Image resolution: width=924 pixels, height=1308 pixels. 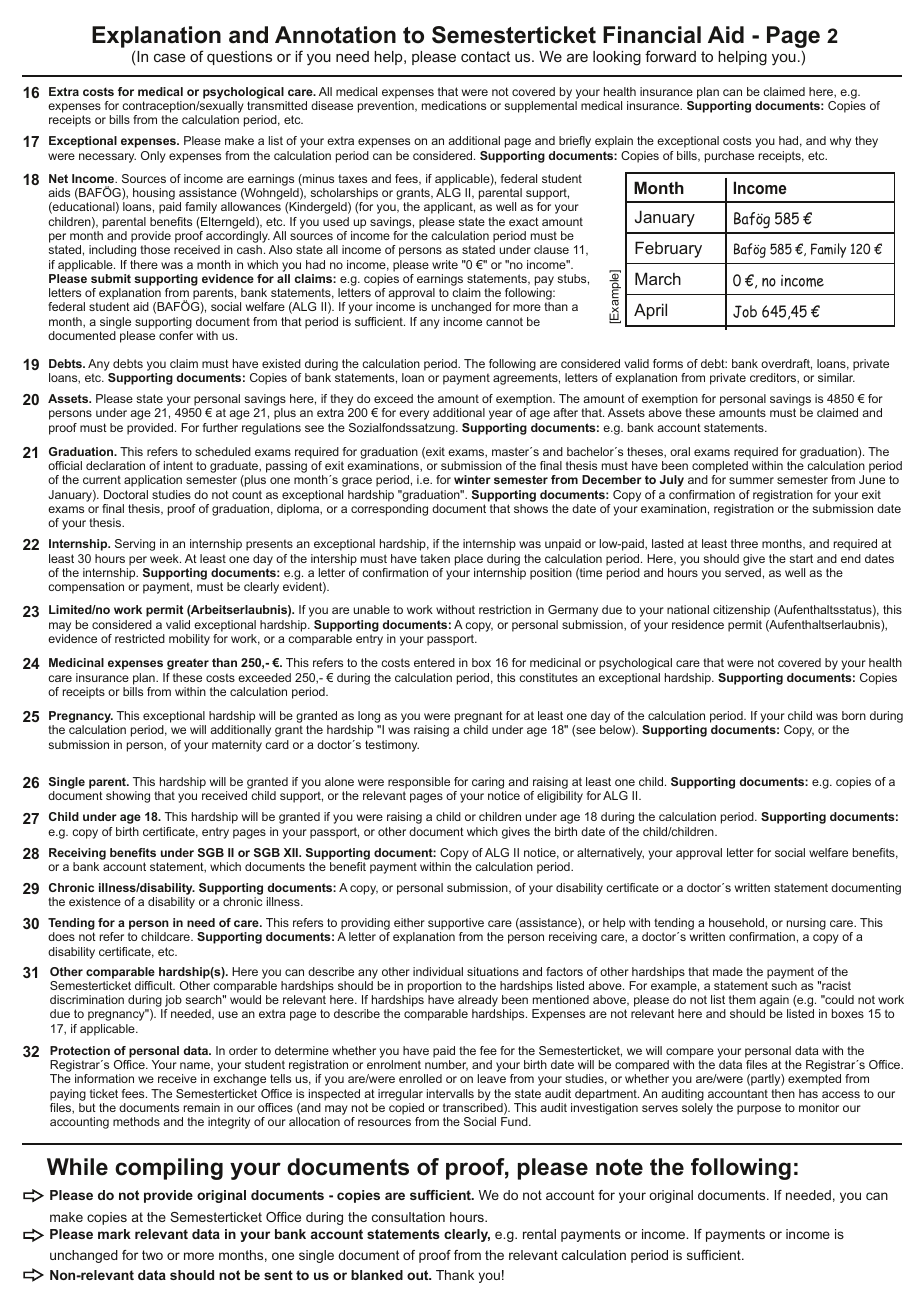 What do you see at coordinates (489, 784) in the image?
I see `caring` at bounding box center [489, 784].
